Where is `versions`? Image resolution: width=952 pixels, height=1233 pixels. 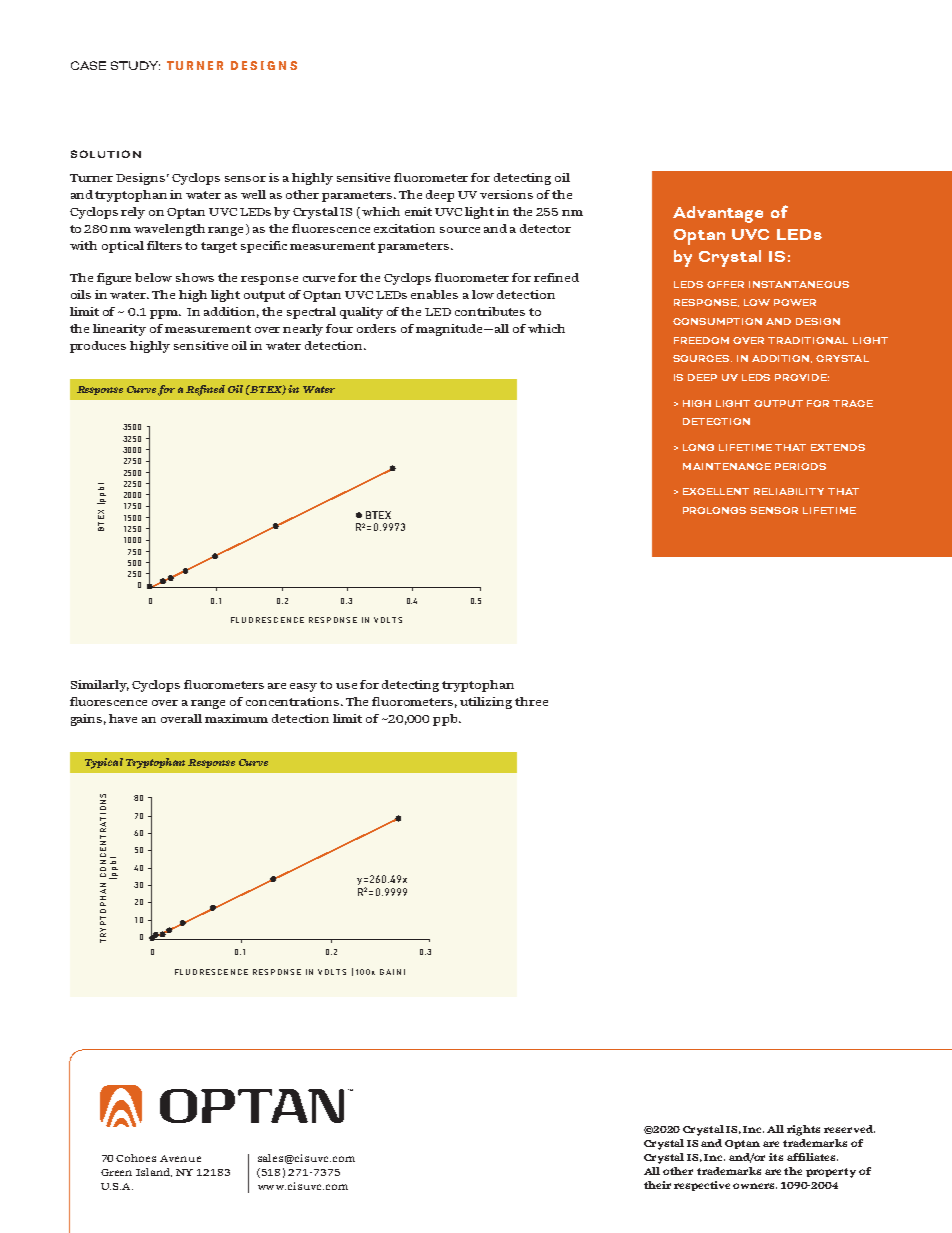
versions is located at coordinates (506, 194).
